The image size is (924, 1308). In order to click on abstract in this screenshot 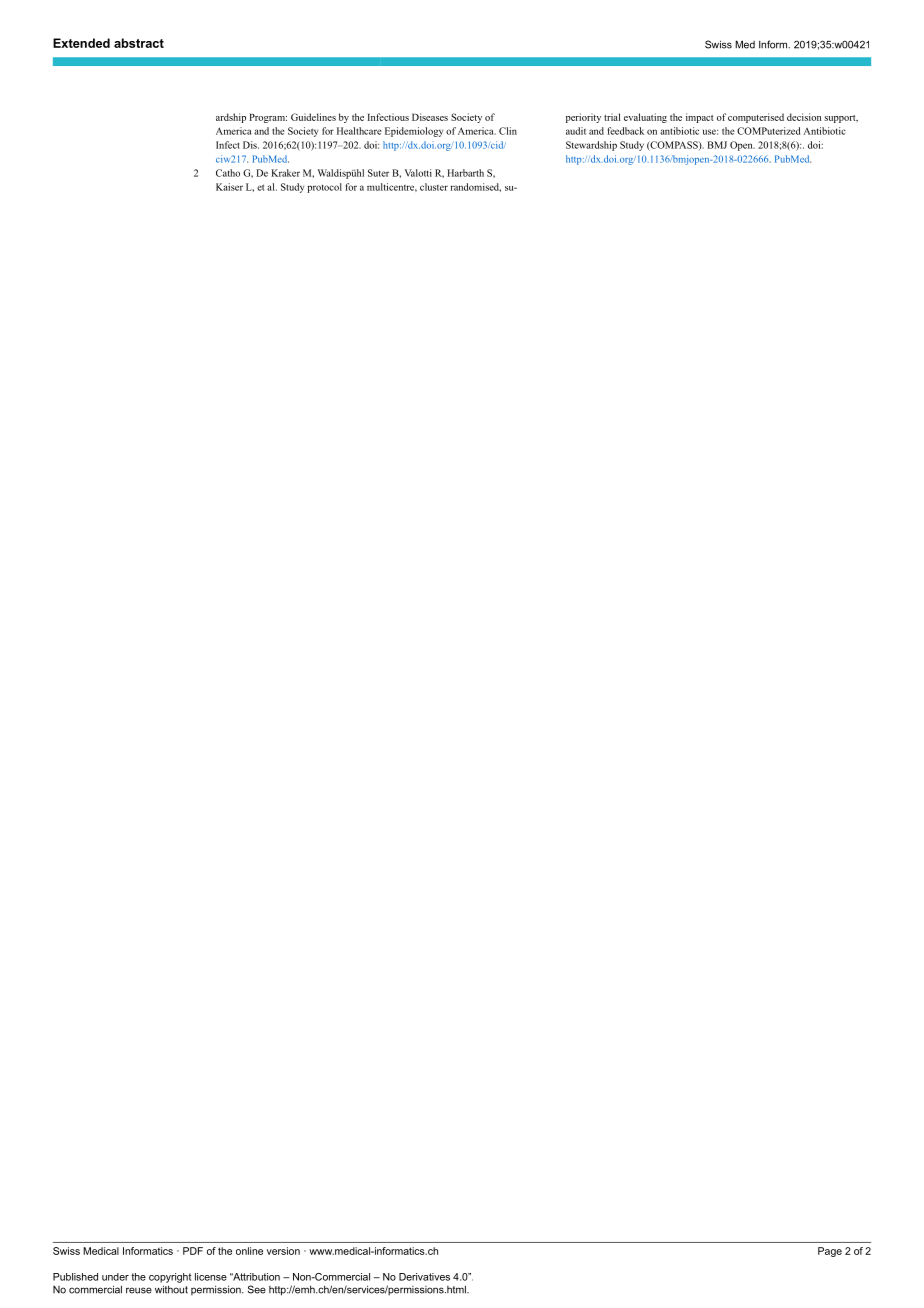, I will do `click(139, 43)`.
